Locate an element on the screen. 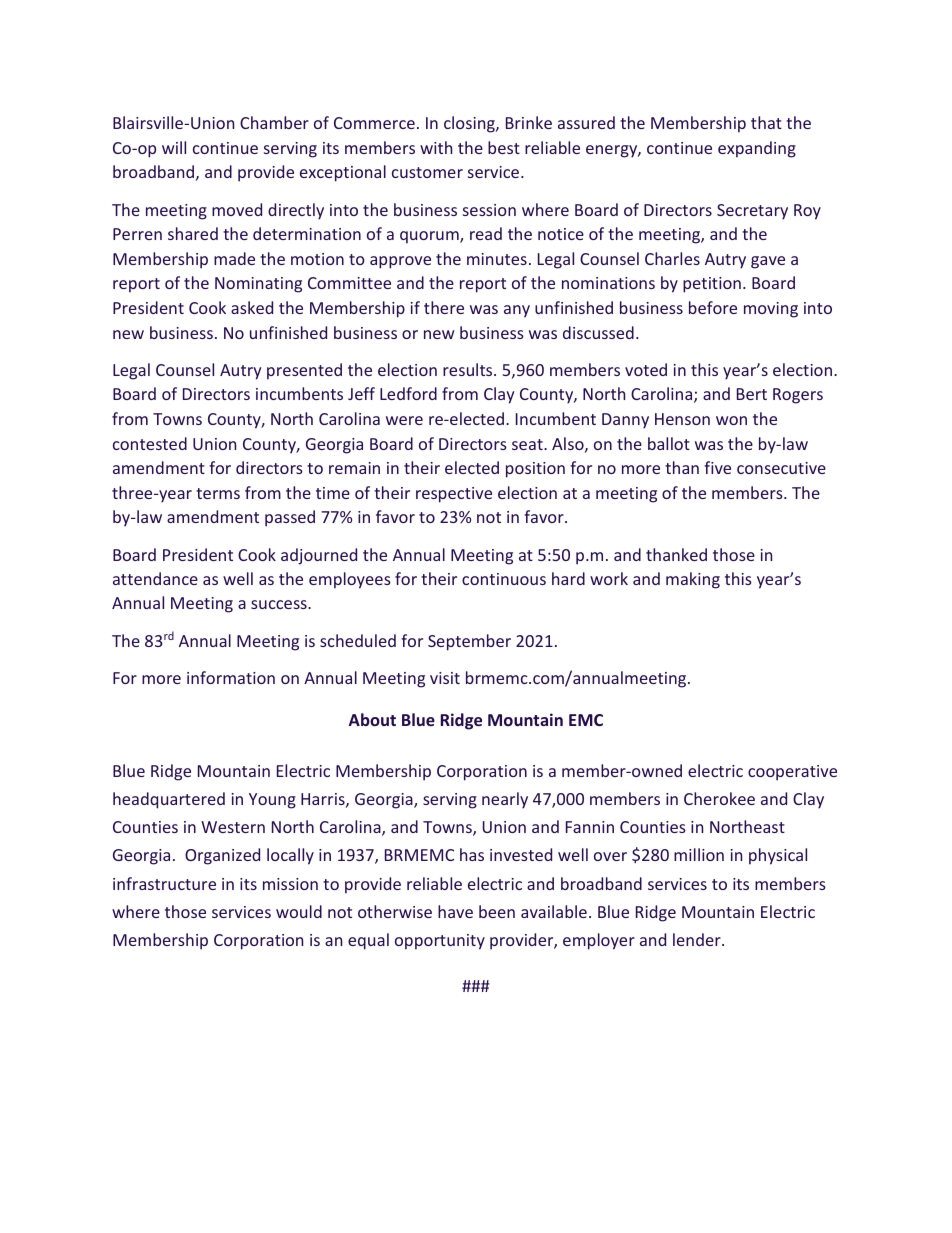 This screenshot has width=952, height=1233. cooperative is located at coordinates (792, 773).
